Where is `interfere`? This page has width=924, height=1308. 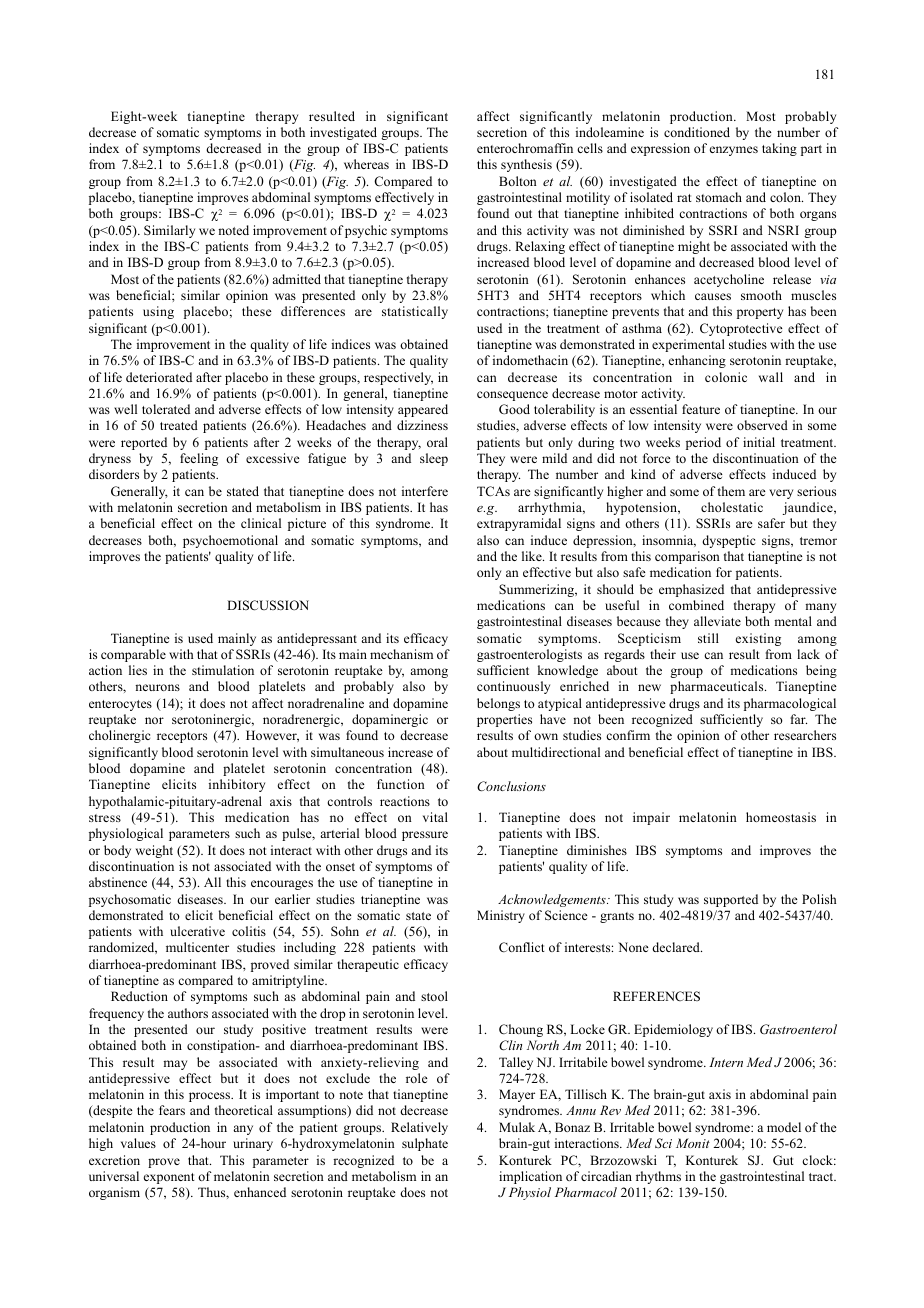
interfere is located at coordinates (425, 491).
